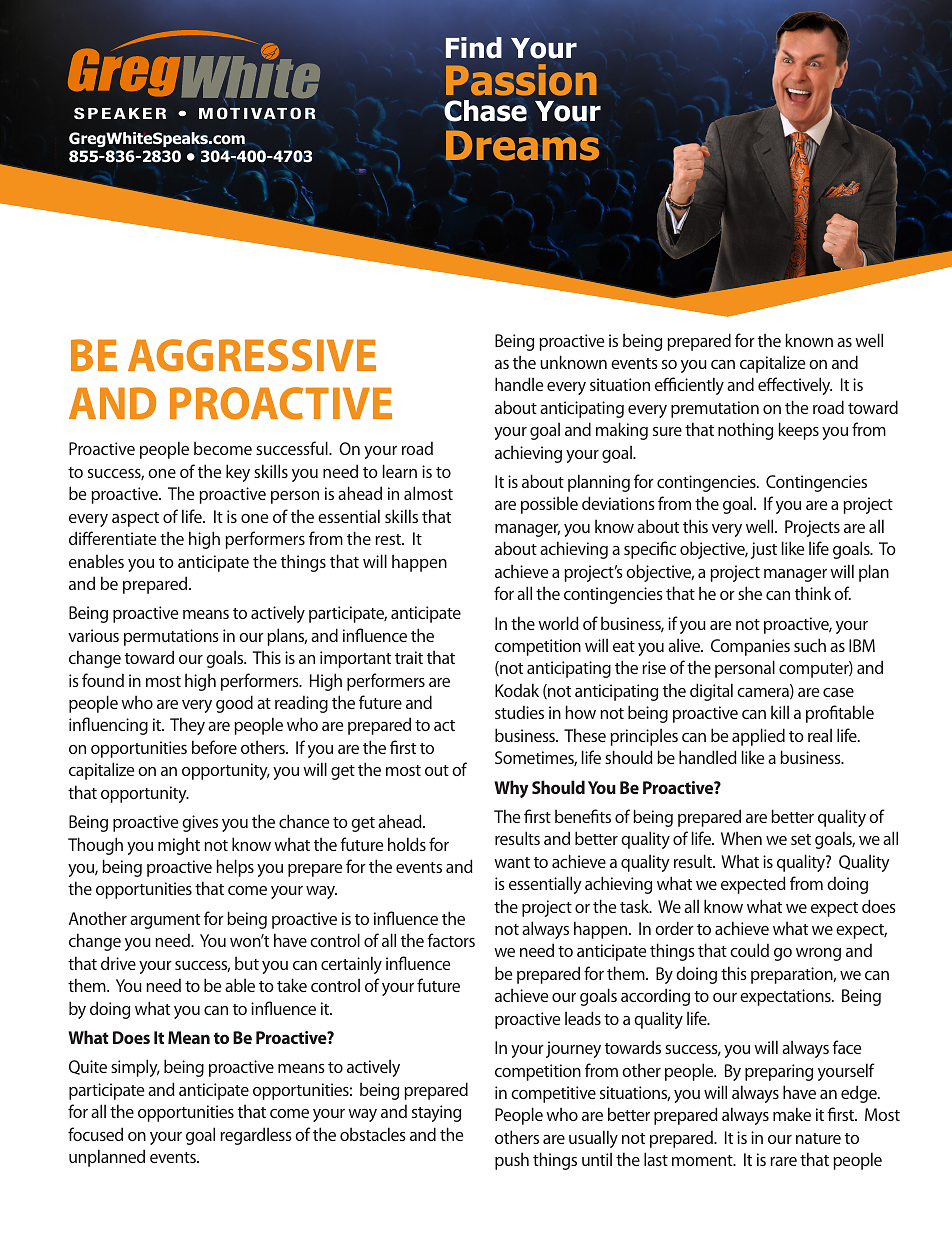  What do you see at coordinates (171, 637) in the screenshot?
I see `permutations` at bounding box center [171, 637].
